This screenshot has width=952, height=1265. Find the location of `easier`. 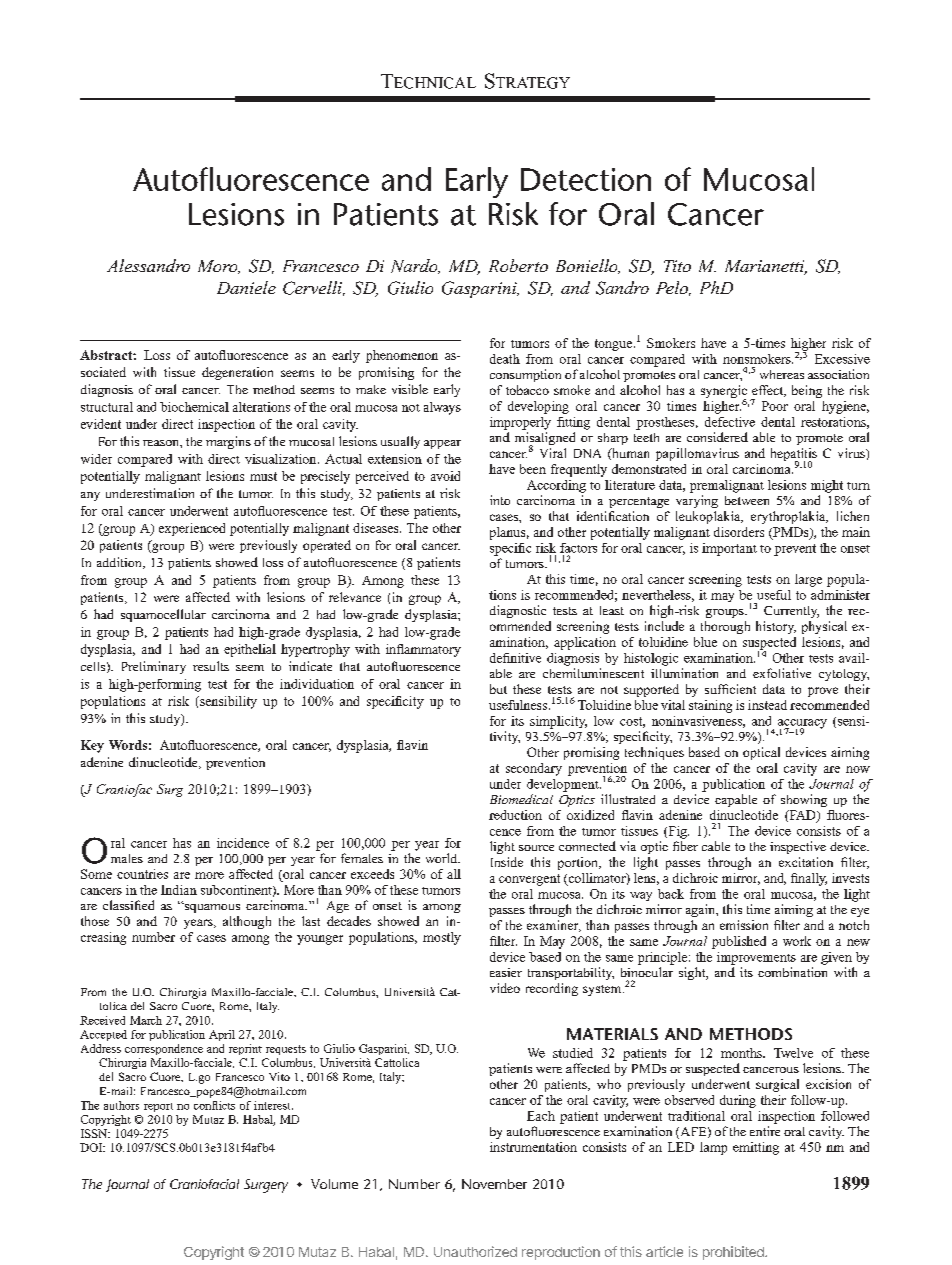

easier is located at coordinates (506, 972).
